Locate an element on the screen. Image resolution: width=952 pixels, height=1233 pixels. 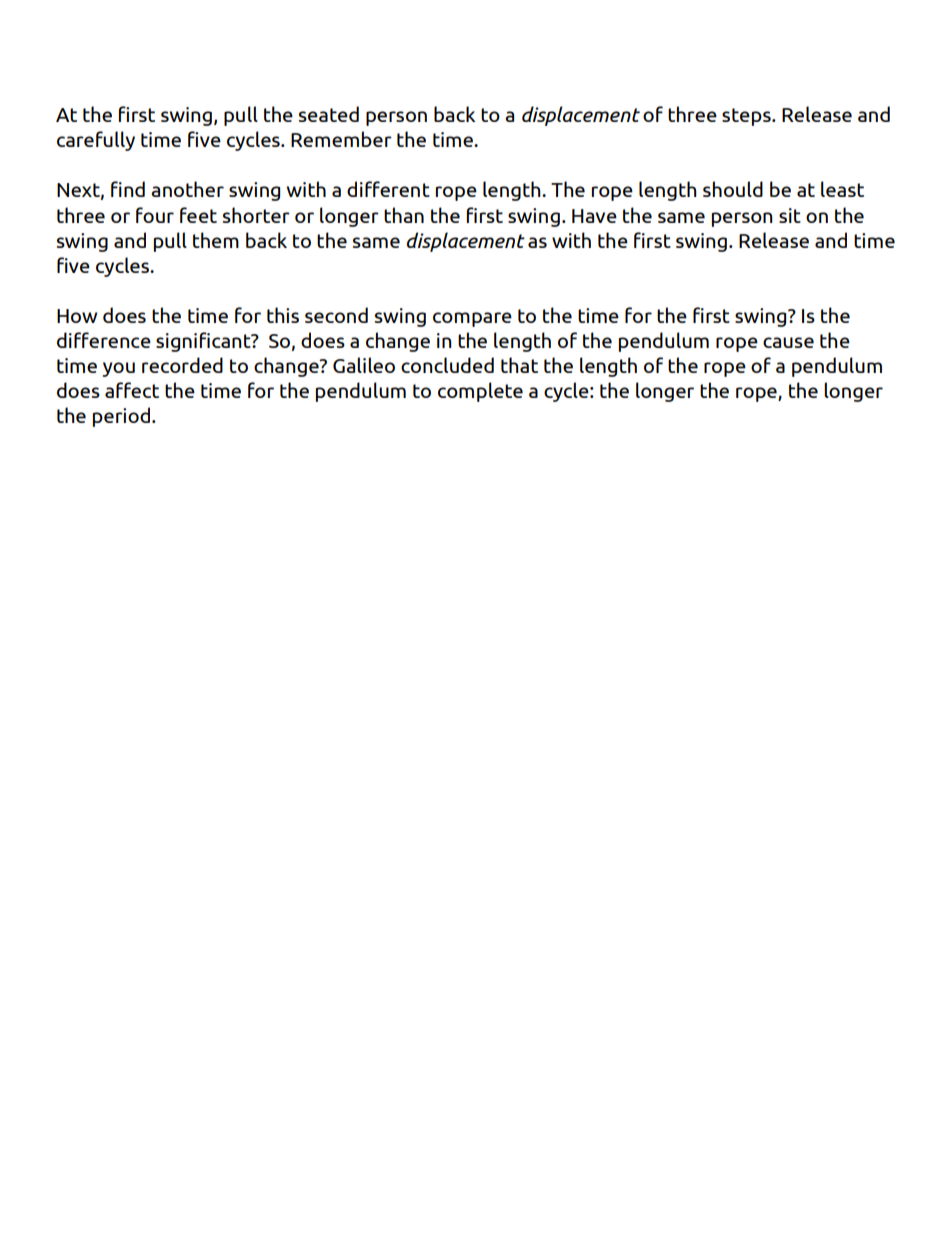
seated is located at coordinates (329, 114).
